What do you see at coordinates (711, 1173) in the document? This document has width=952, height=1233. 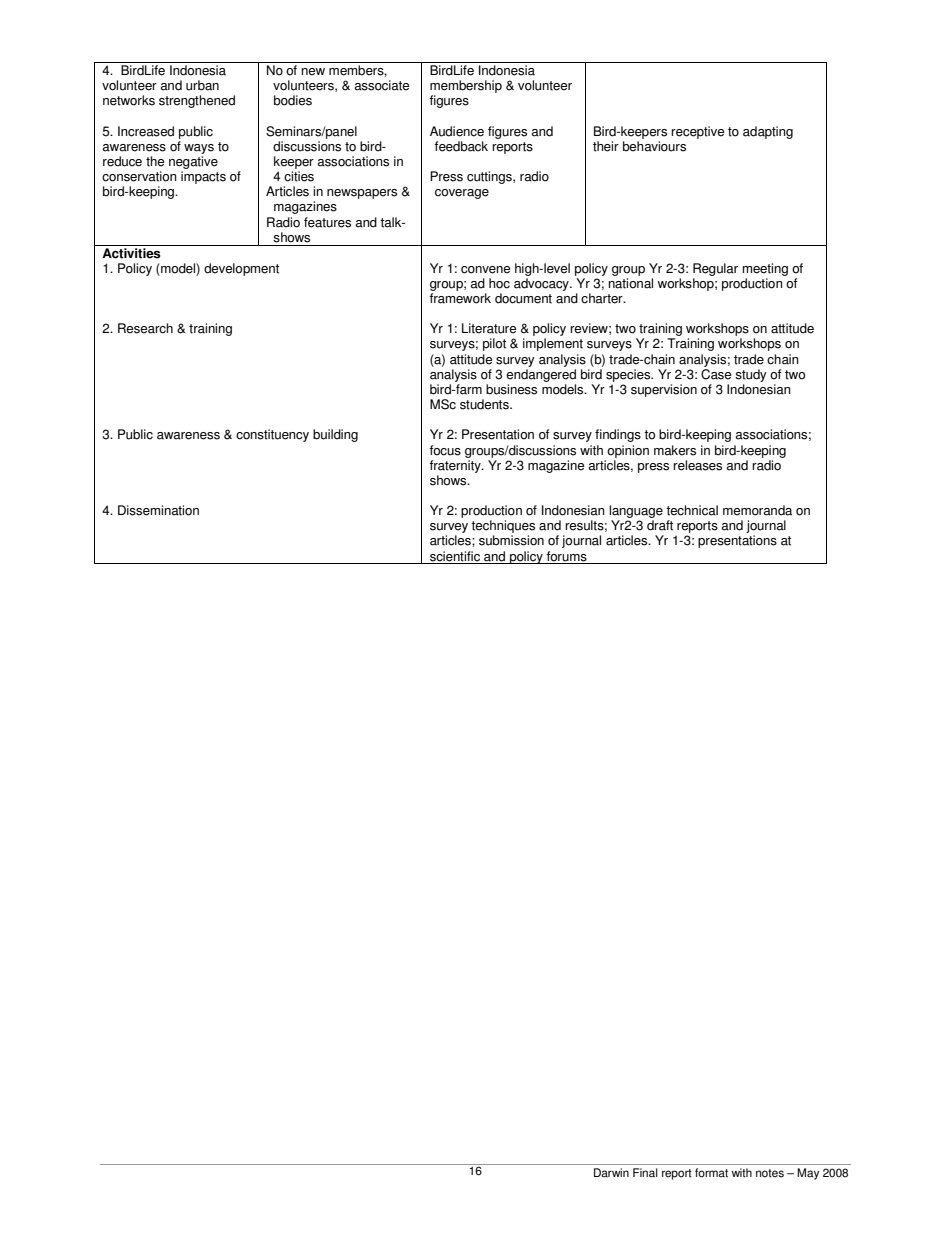 I see `format` at bounding box center [711, 1173].
